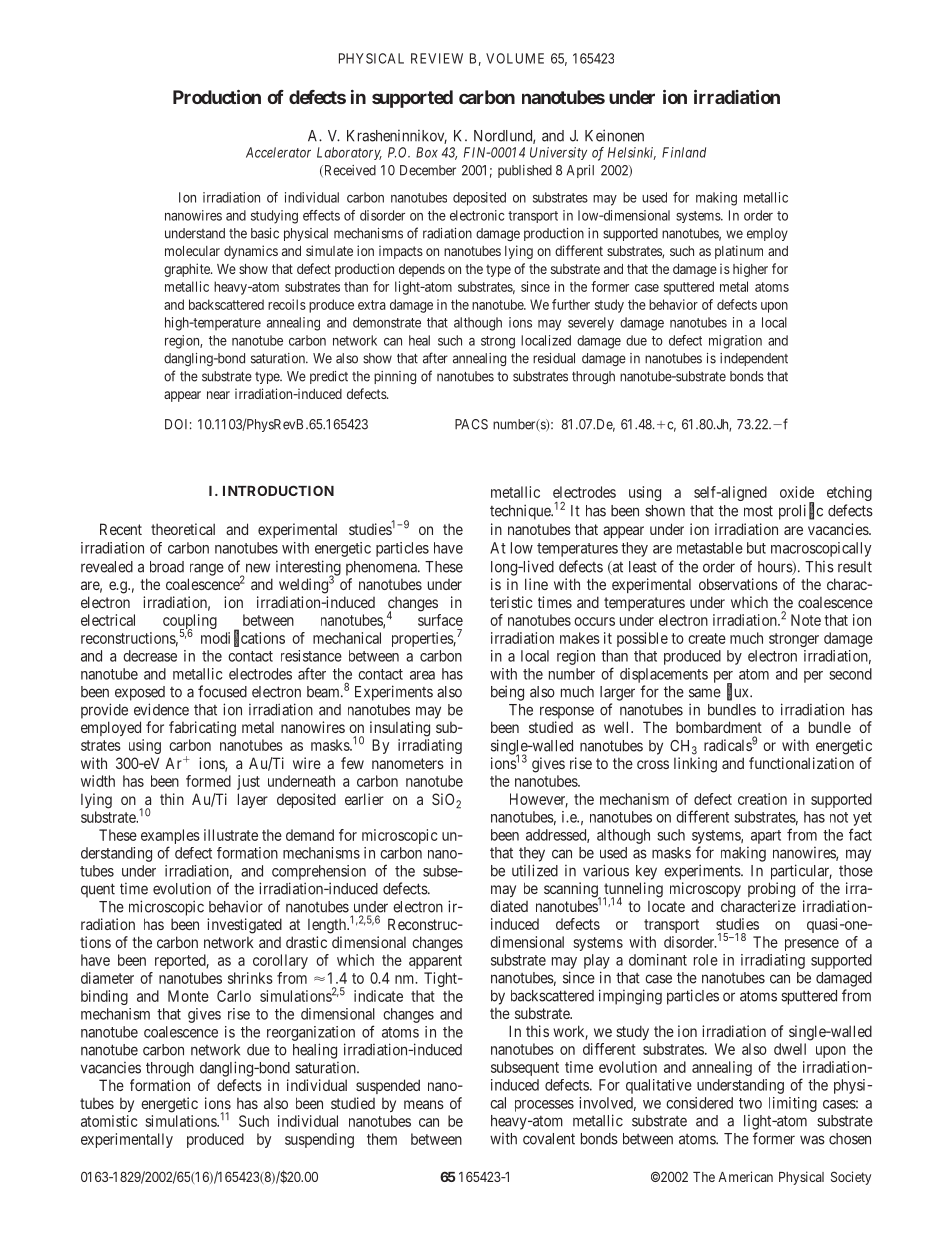 This image has height=1233, width=952. What do you see at coordinates (170, 838) in the image?
I see `examples` at bounding box center [170, 838].
